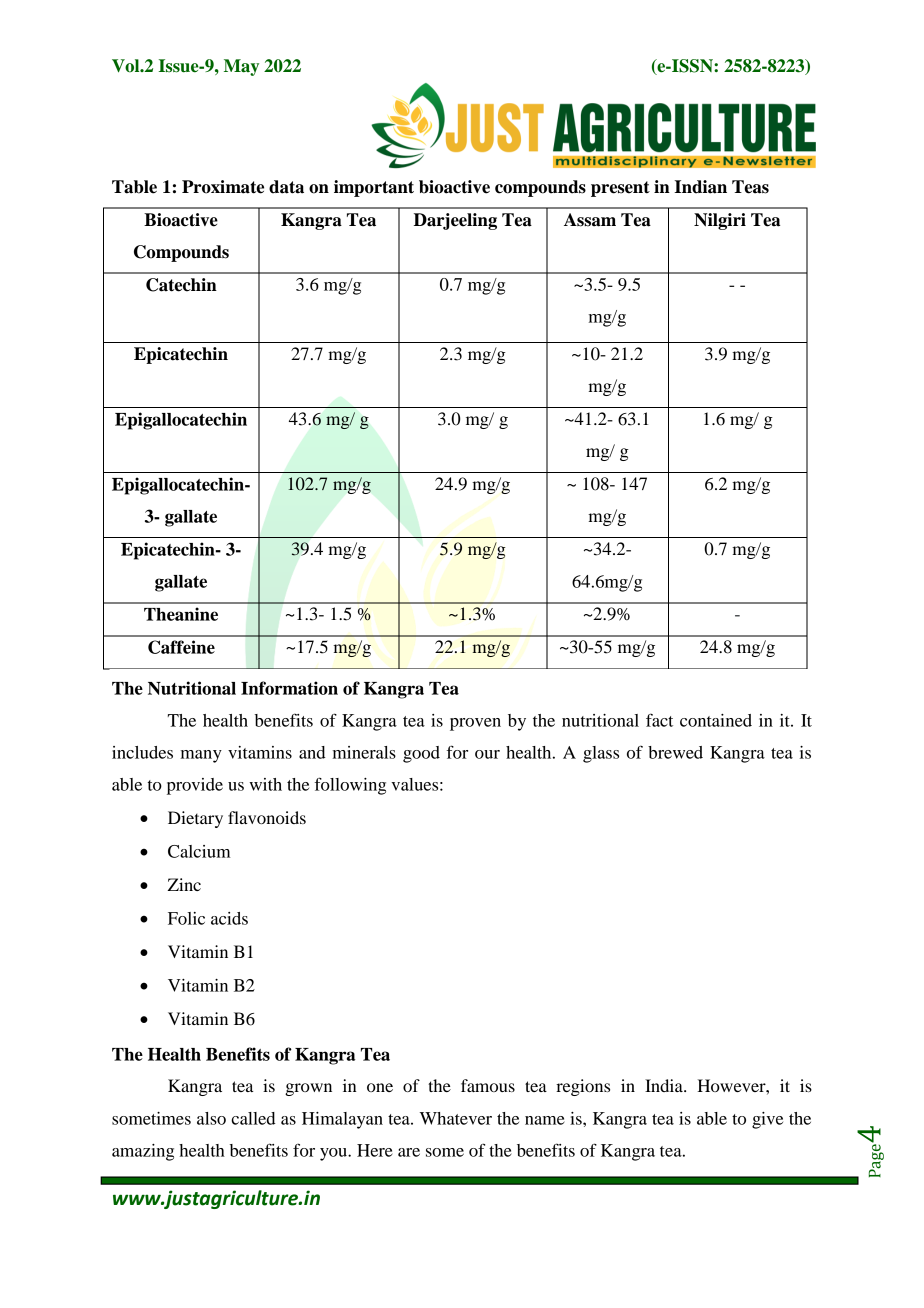 The image size is (924, 1308). I want to click on our, so click(487, 754).
